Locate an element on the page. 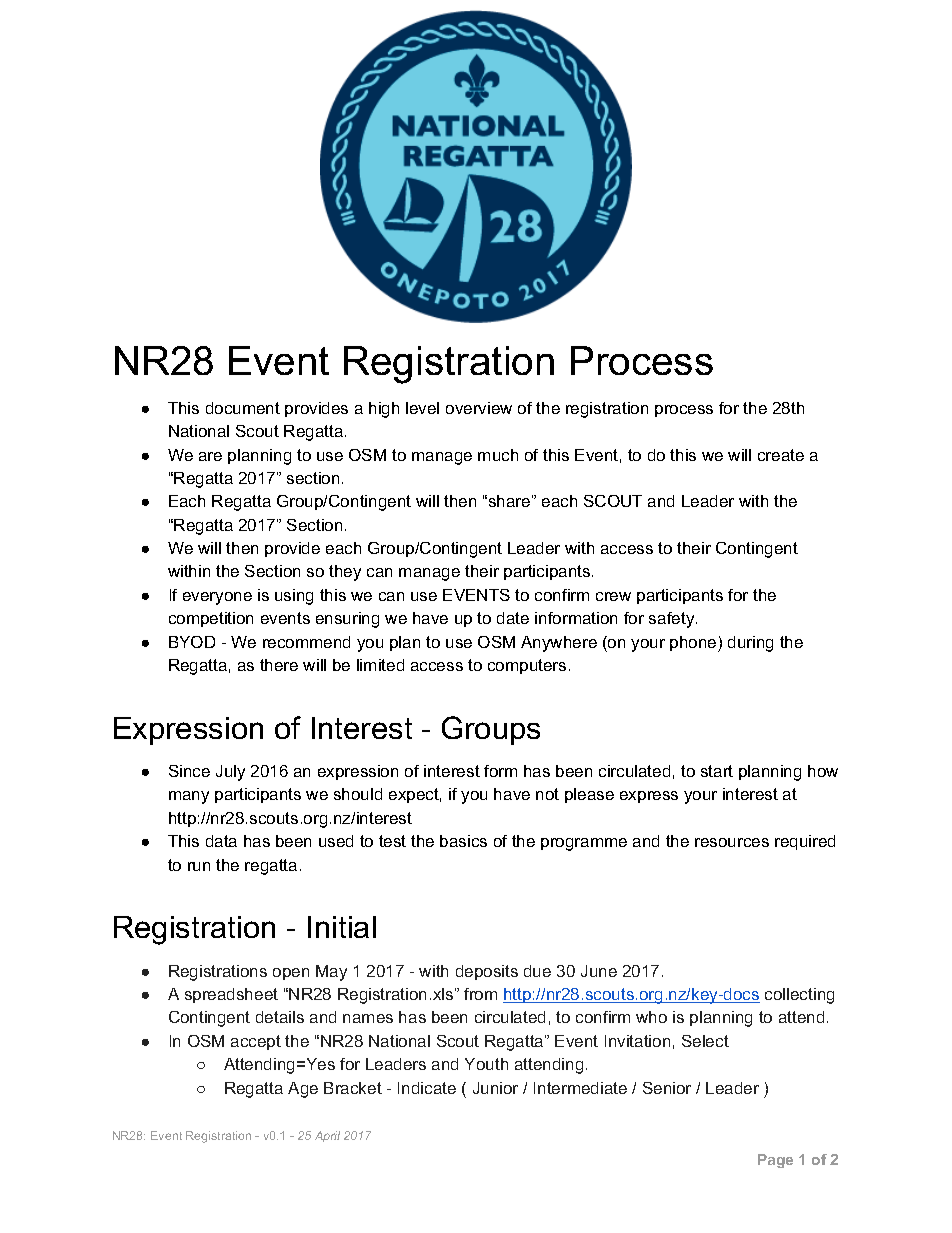 Image resolution: width=952 pixels, height=1233 pixels. date is located at coordinates (513, 618).
